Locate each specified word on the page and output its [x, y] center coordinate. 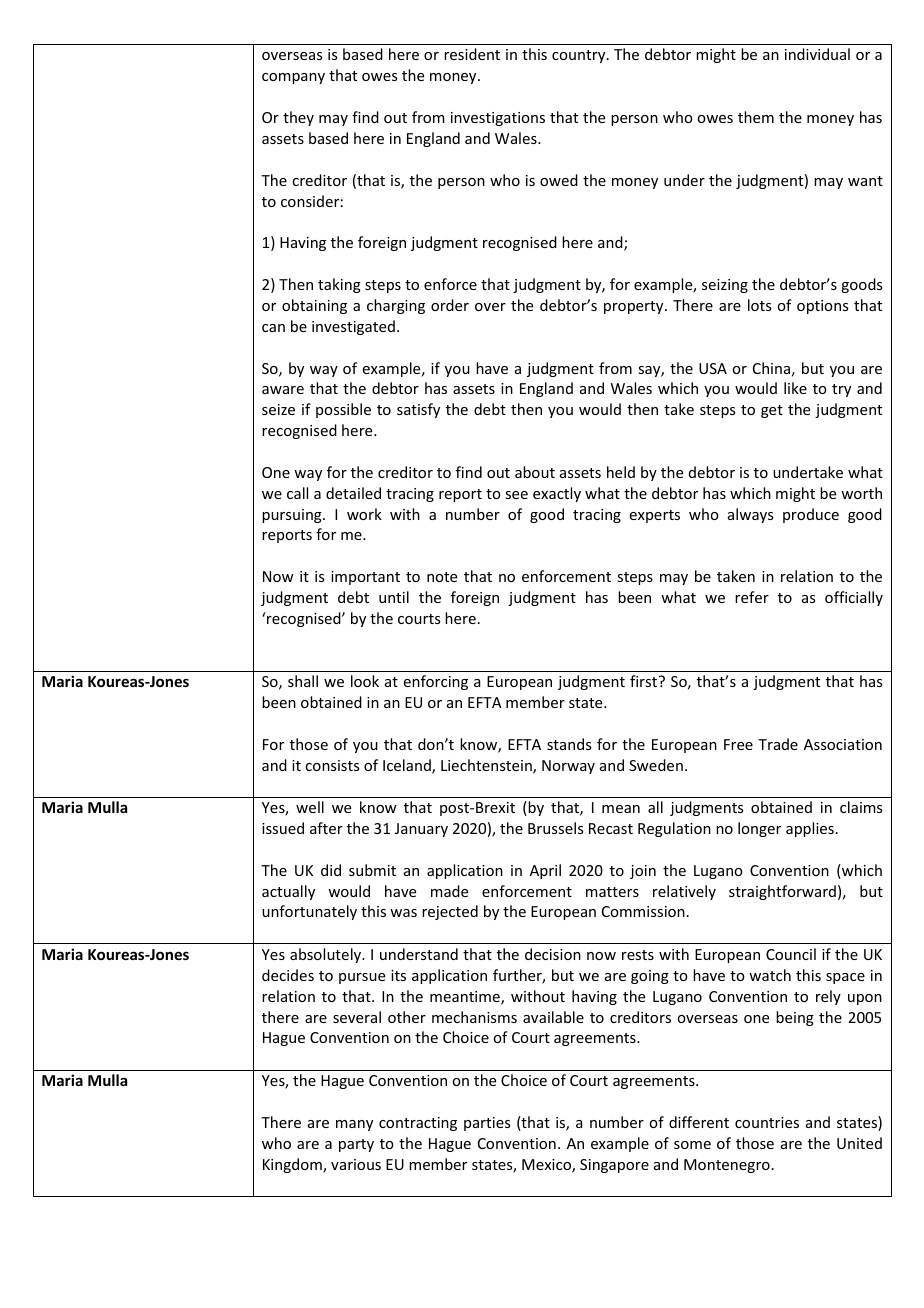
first [643, 681]
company [293, 78]
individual [817, 54]
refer [752, 597]
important [365, 578]
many [354, 1125]
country [580, 56]
